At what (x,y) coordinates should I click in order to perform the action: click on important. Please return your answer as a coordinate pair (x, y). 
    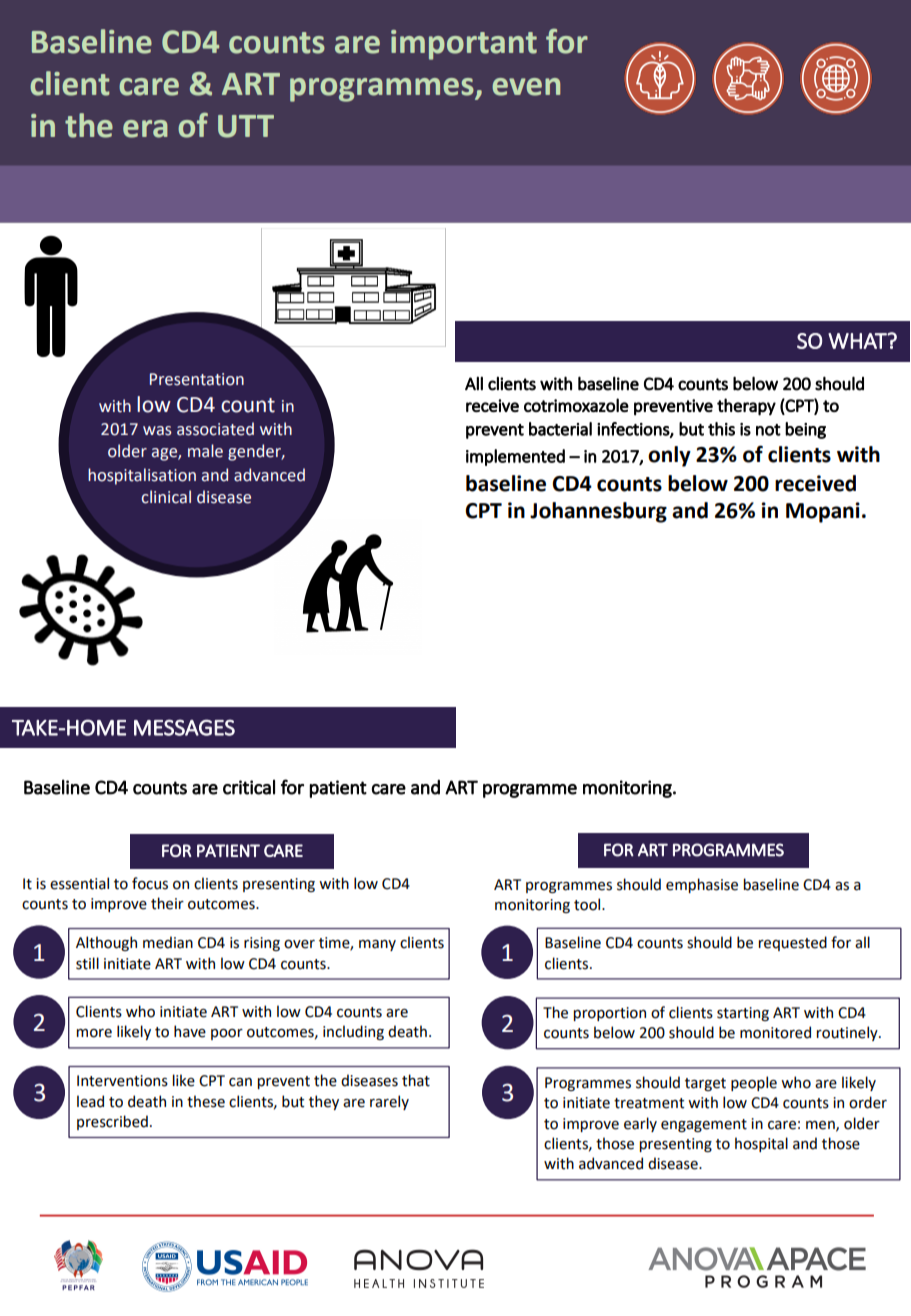
    Looking at the image, I should click on (464, 45).
